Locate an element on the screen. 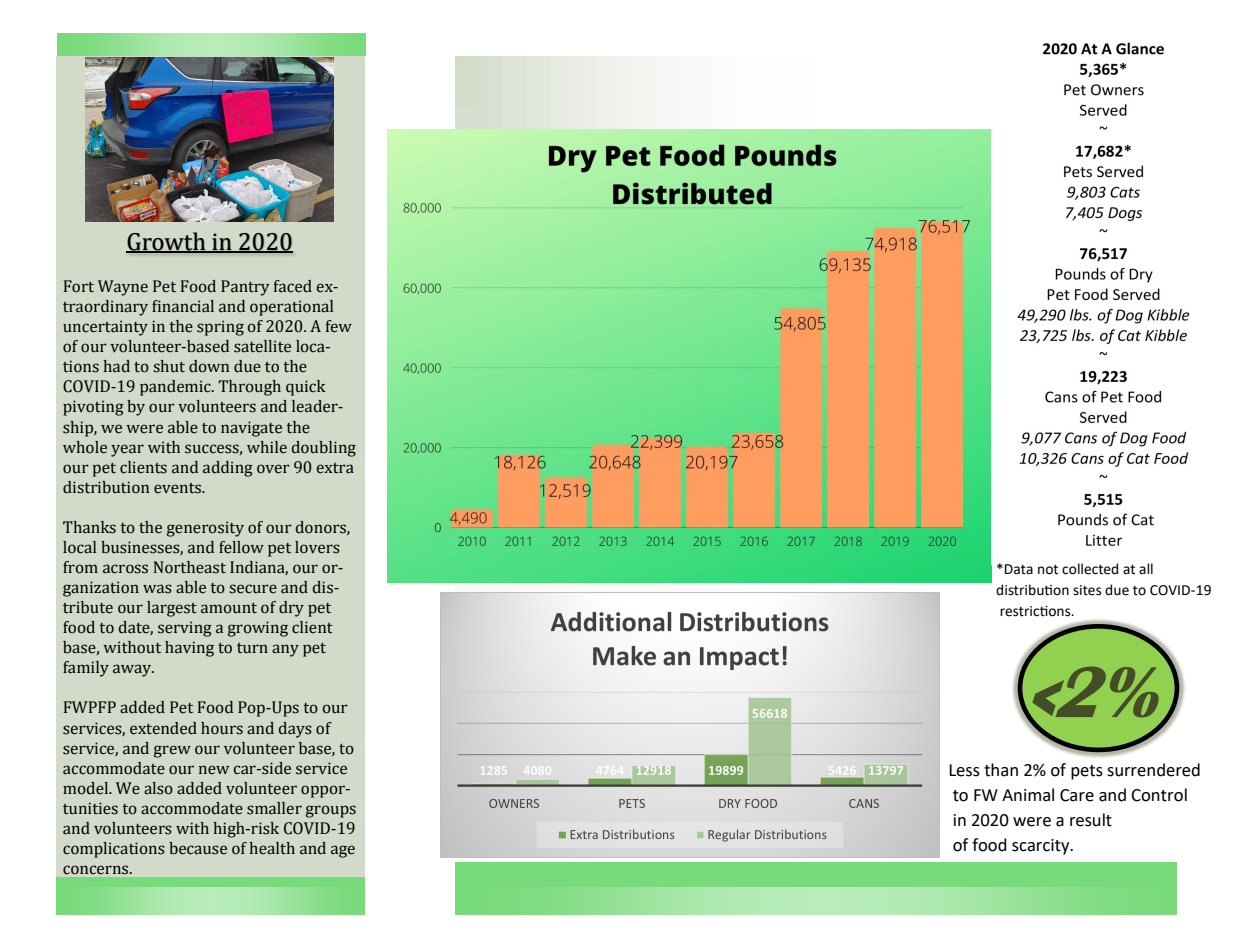 This screenshot has height=952, width=1233. Less is located at coordinates (964, 770).
